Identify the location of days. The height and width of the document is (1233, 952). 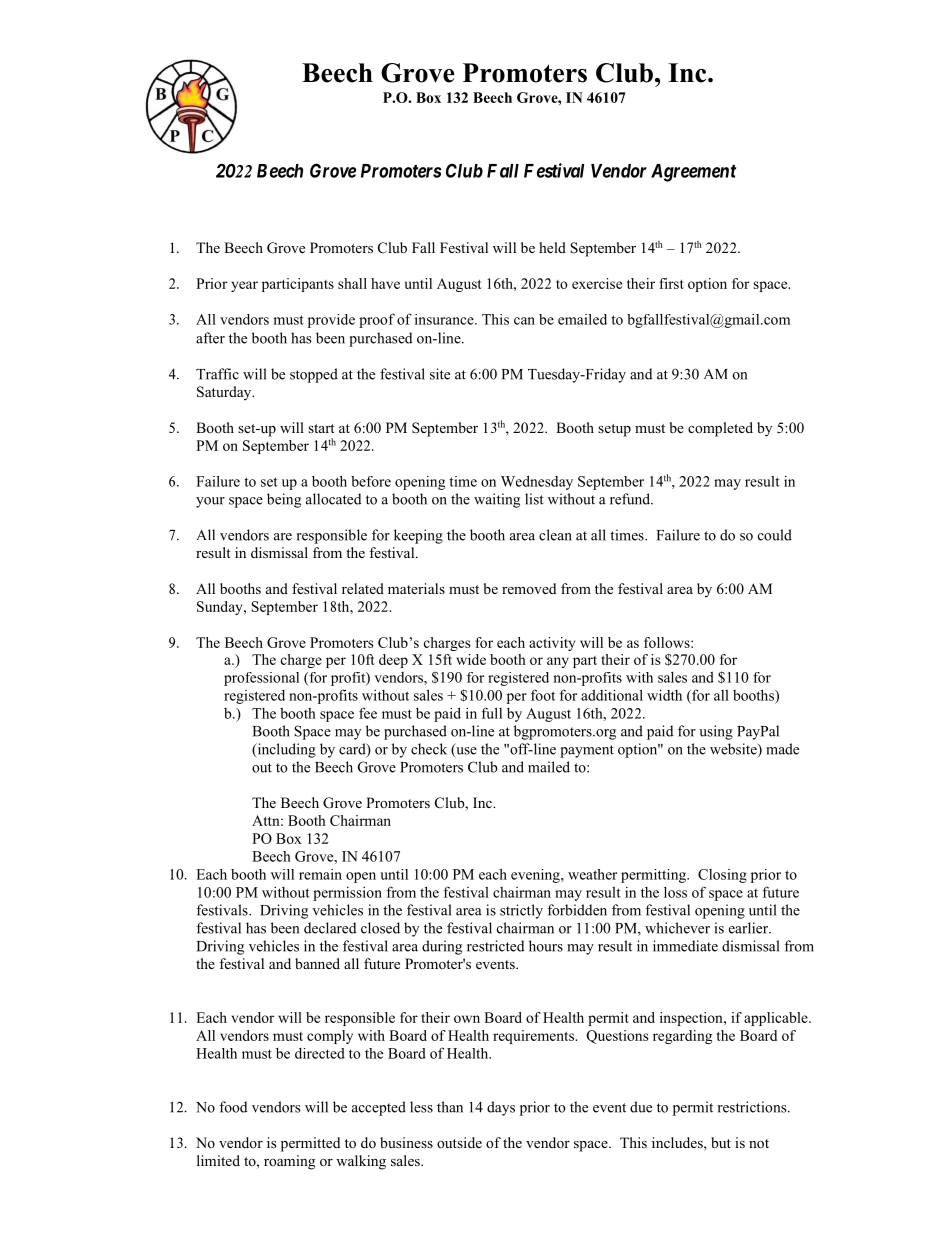
(501, 1108).
